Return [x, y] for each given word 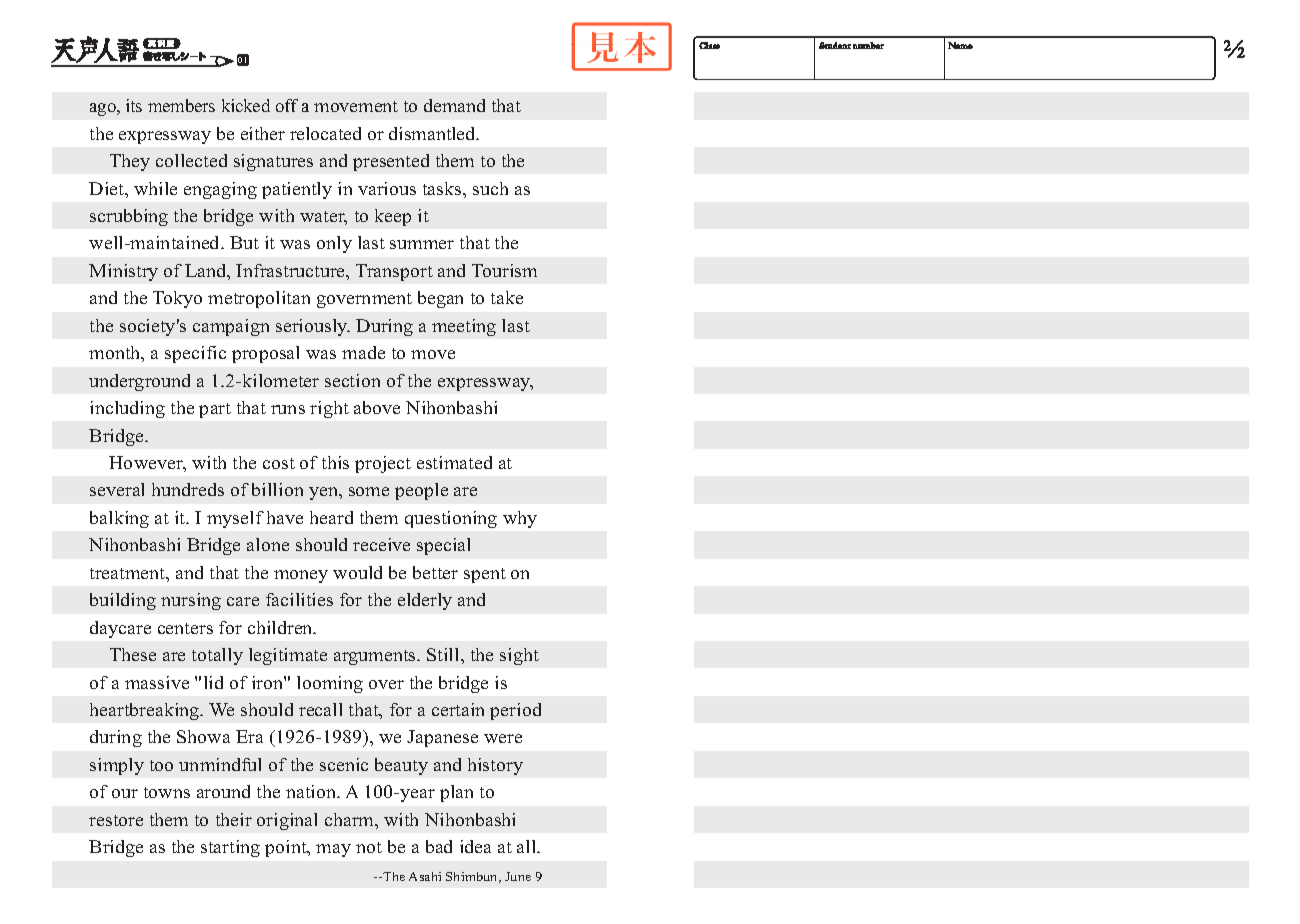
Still [444, 654]
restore [116, 820]
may [333, 850]
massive [157, 682]
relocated [325, 133]
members [181, 105]
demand [454, 105]
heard [331, 517]
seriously [313, 327]
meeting [464, 327]
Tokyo [177, 299]
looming [330, 684]
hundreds [188, 489]
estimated [454, 462]
